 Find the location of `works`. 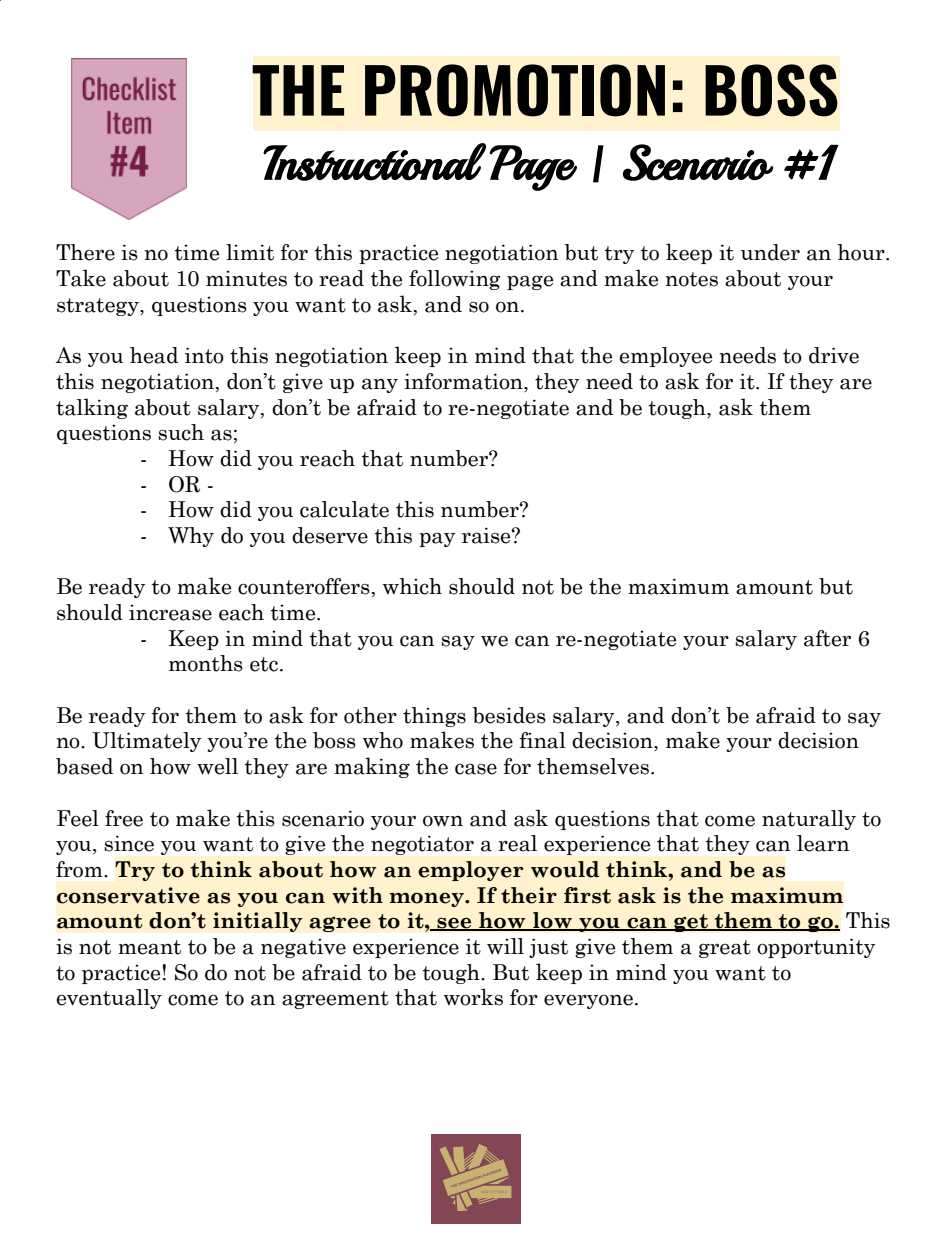

works is located at coordinates (473, 997).
